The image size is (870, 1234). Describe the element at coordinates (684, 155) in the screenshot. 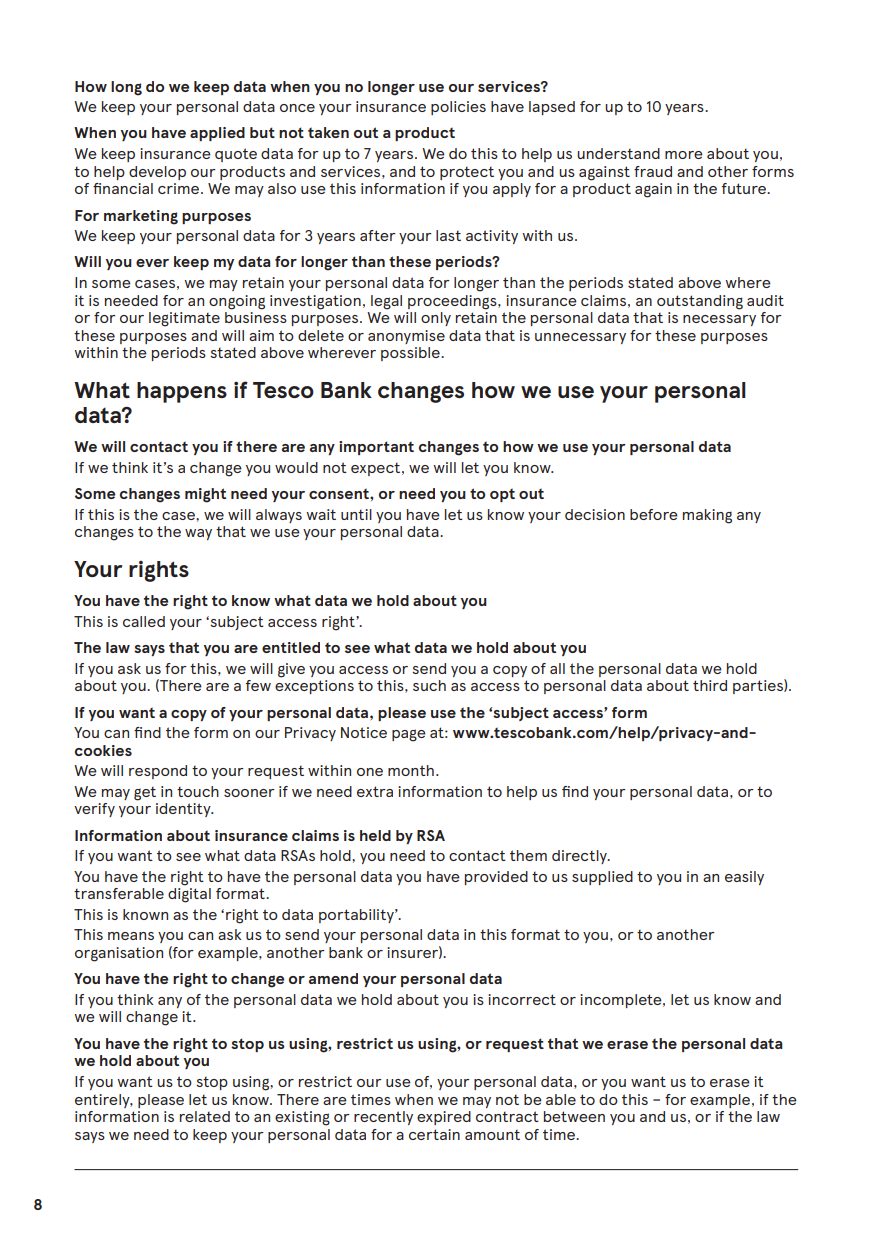

I see `more` at that location.
